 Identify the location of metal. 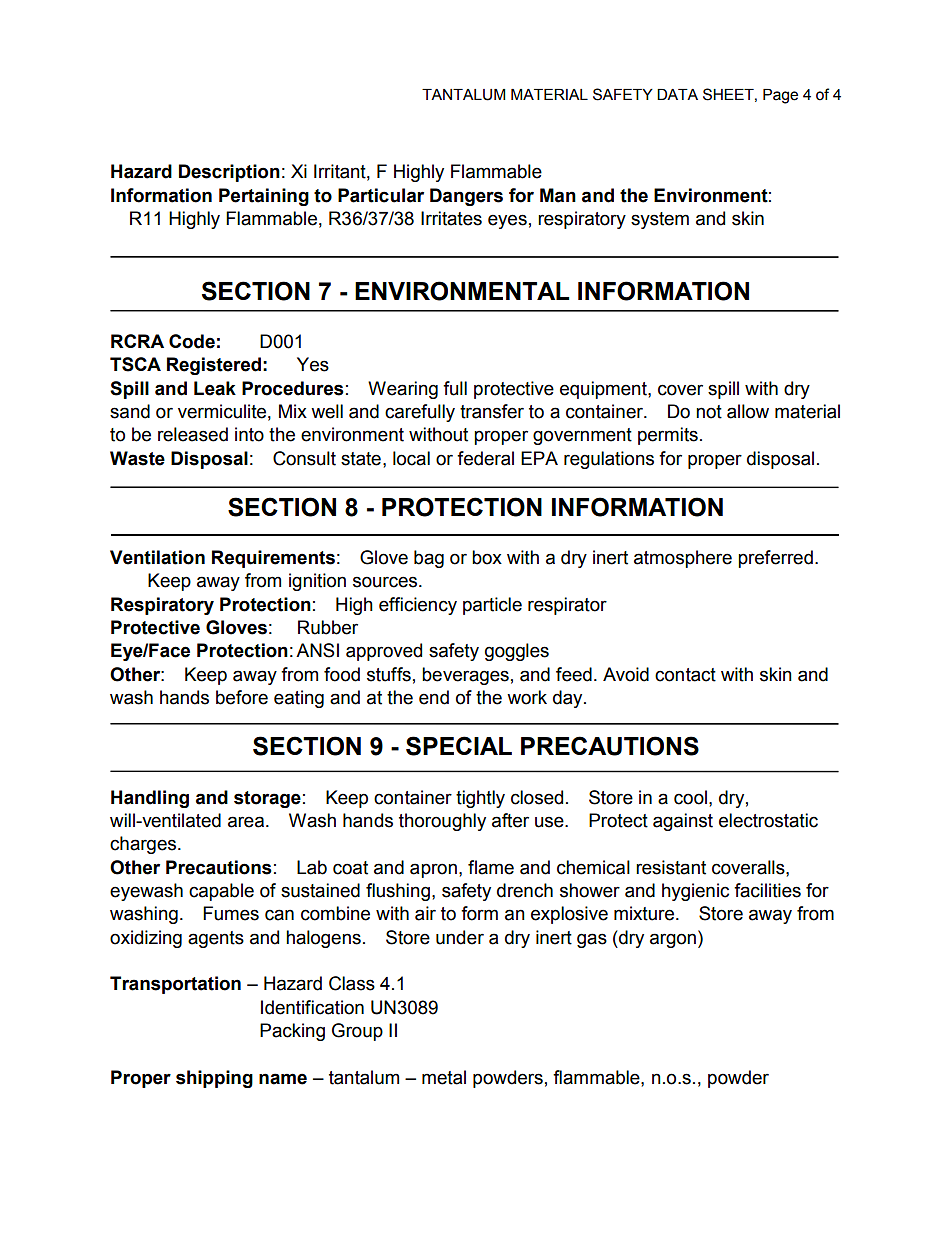
(444, 1077).
